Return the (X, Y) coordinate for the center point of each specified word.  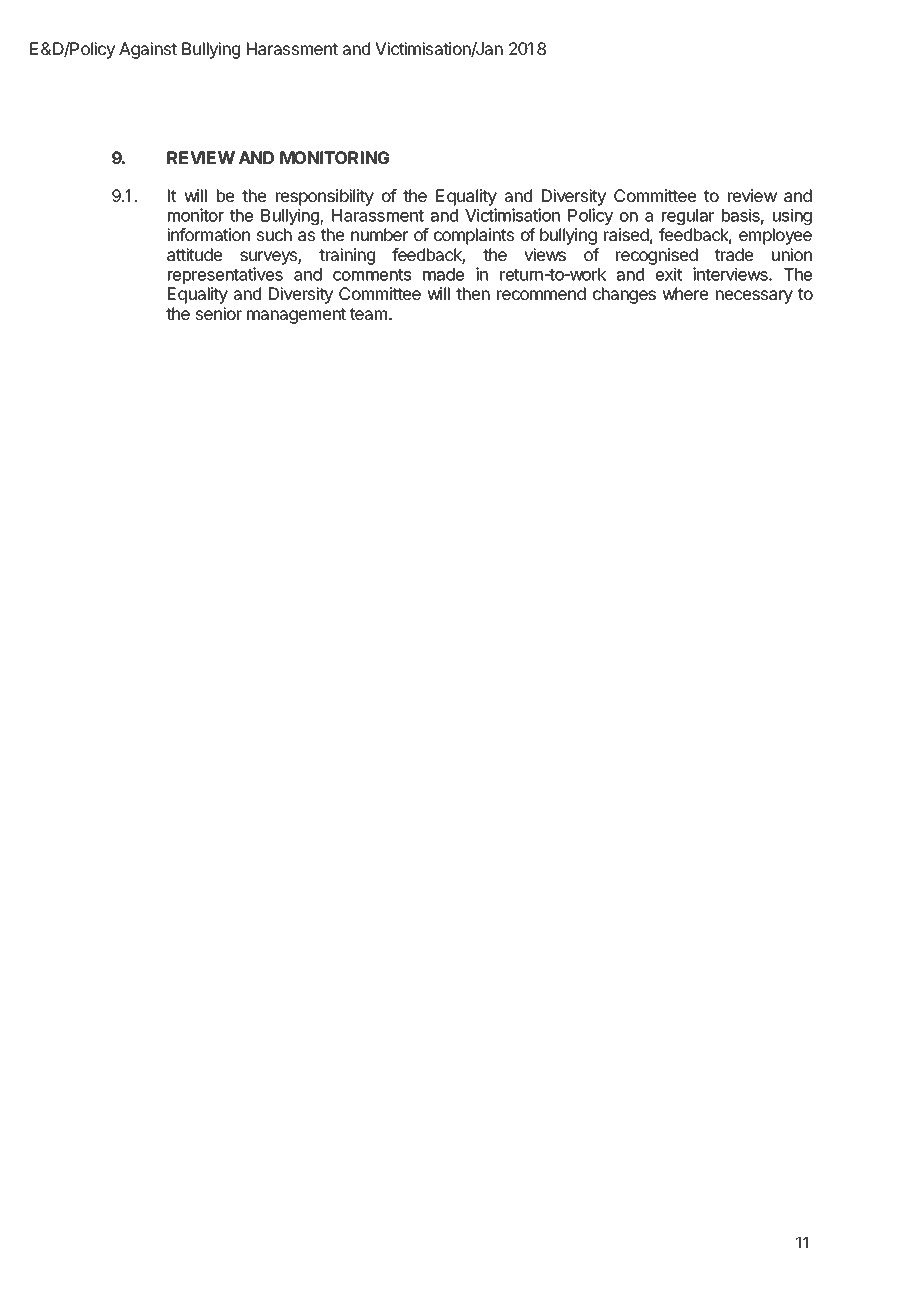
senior (219, 313)
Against (148, 50)
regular (688, 217)
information (208, 234)
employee (775, 236)
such (274, 234)
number (379, 234)
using (792, 216)
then (473, 293)
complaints (474, 236)
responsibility (325, 197)
